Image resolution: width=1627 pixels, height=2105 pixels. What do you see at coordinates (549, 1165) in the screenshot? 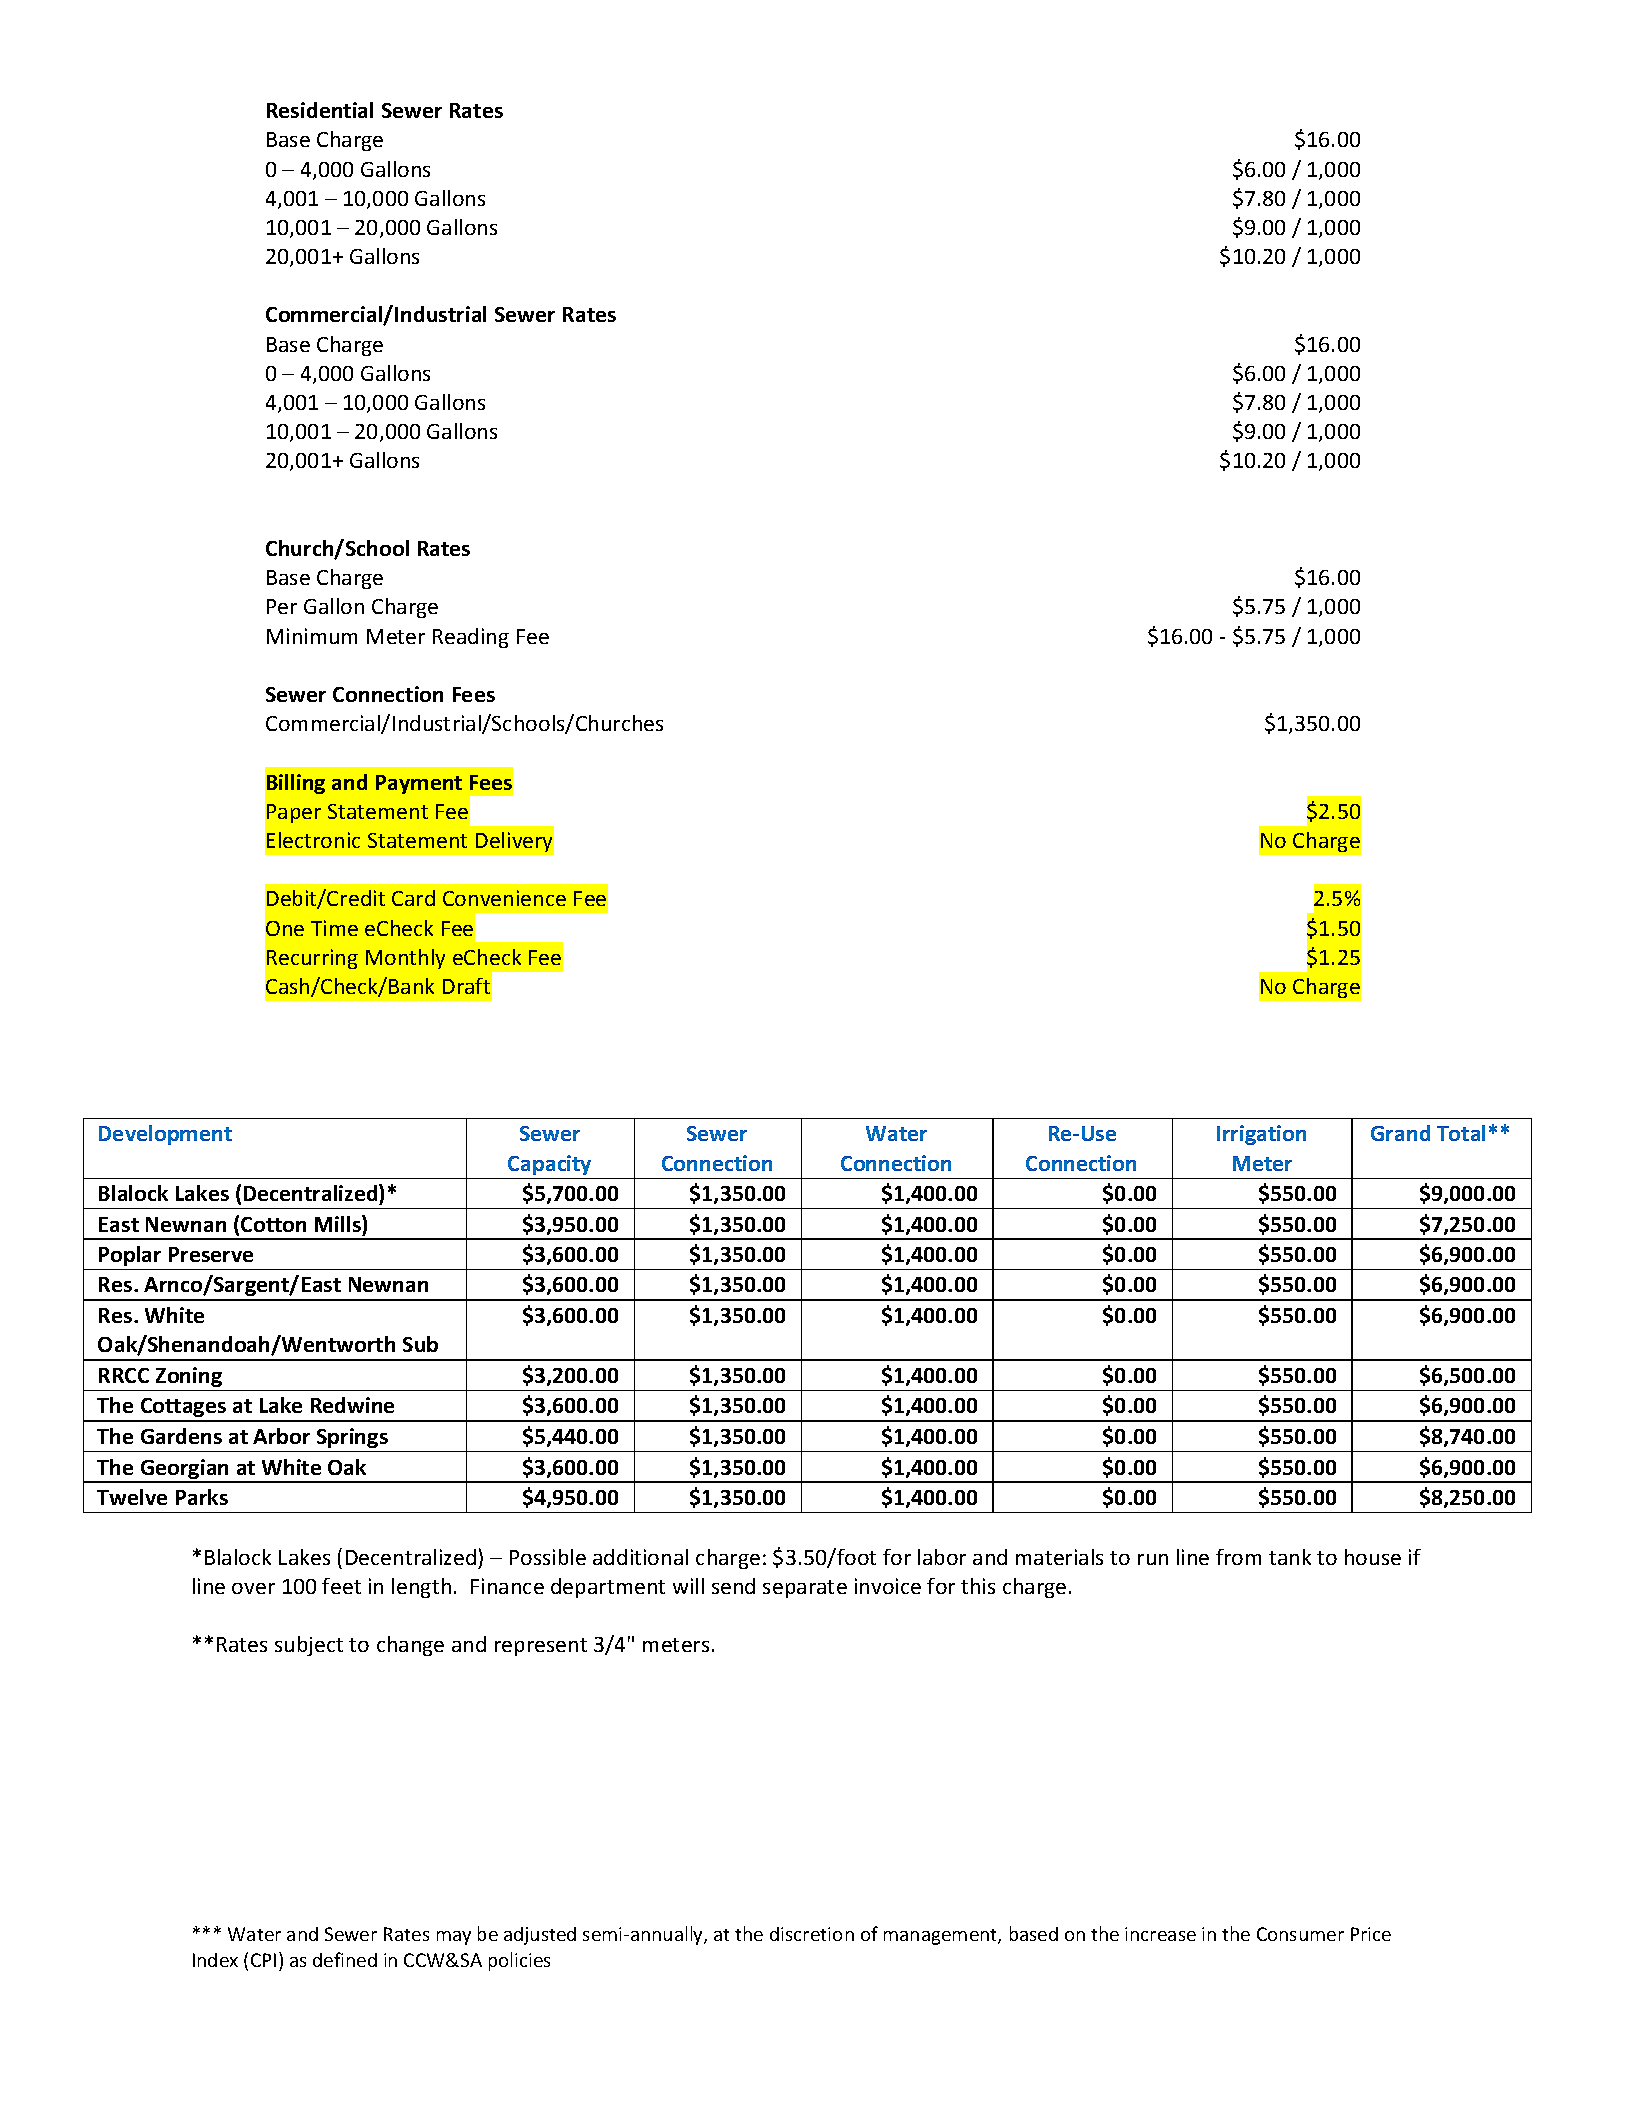
I see `Capacity` at bounding box center [549, 1165].
